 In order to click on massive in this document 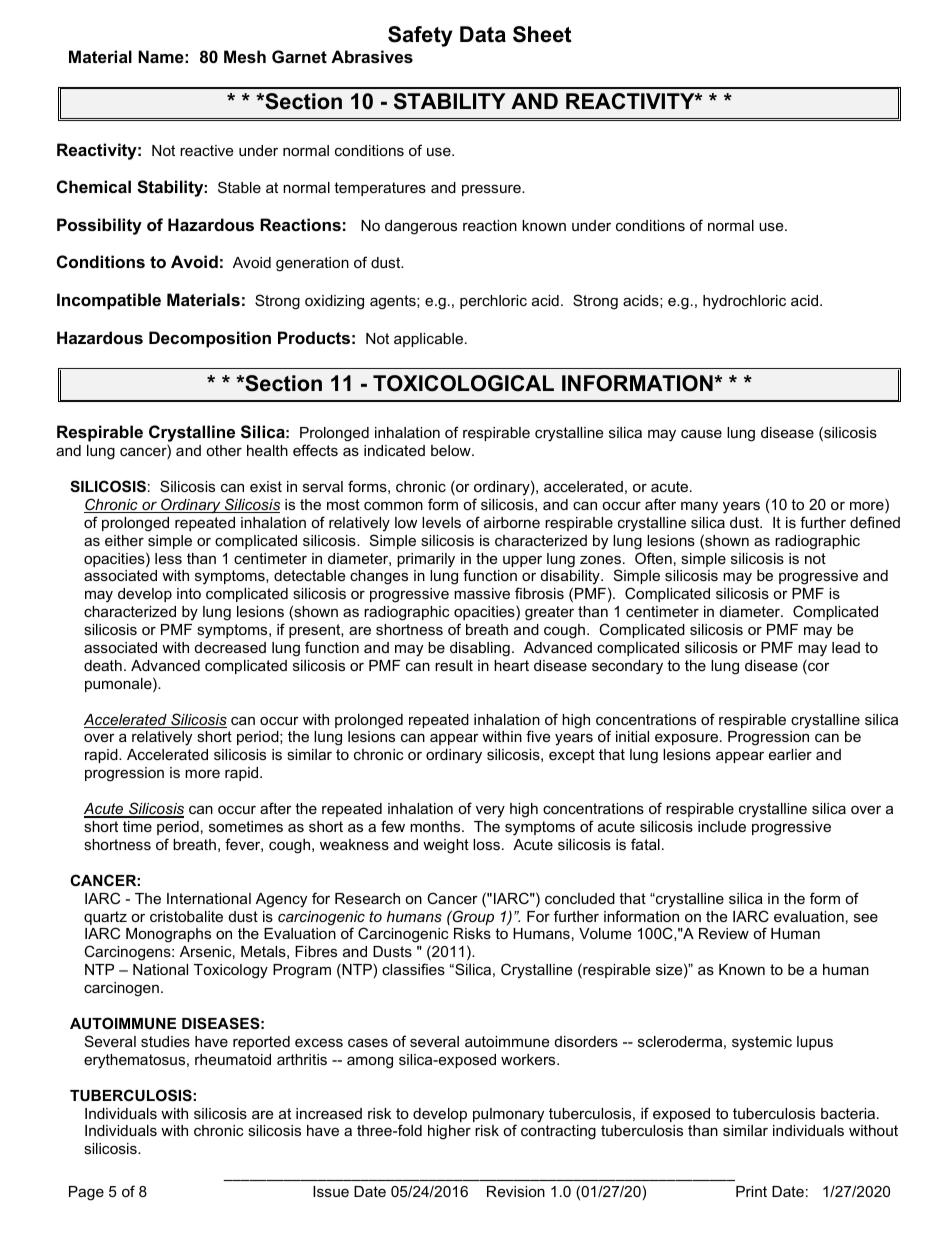, I will do `click(482, 593)`.
